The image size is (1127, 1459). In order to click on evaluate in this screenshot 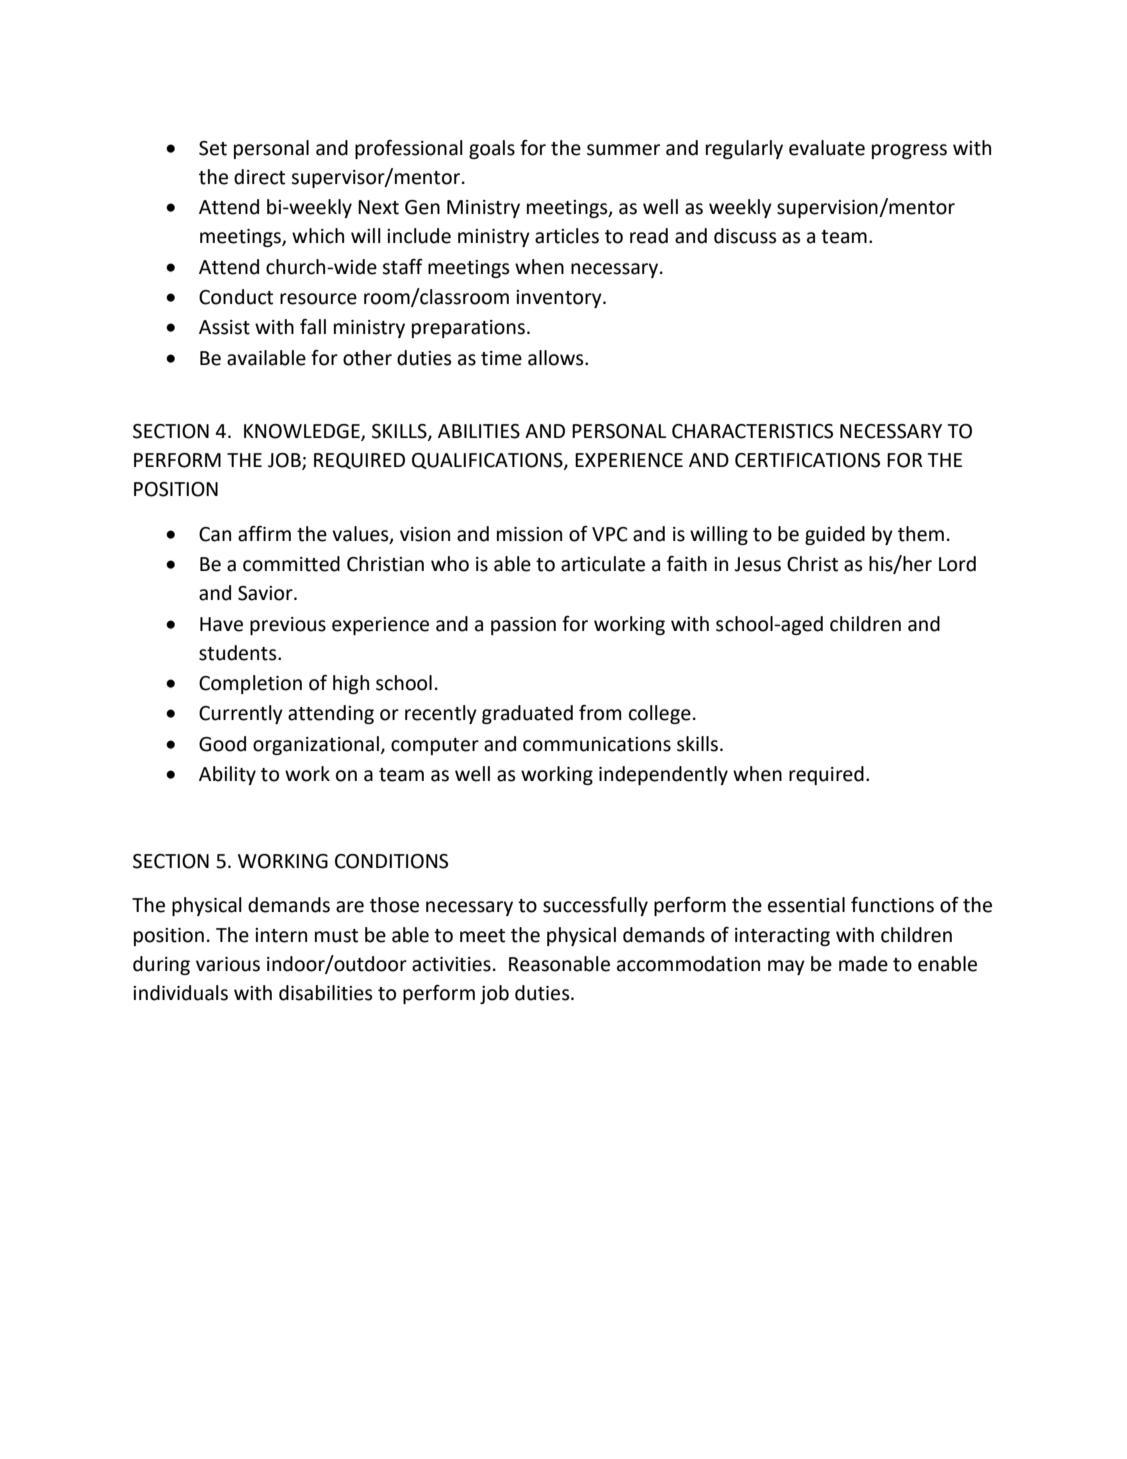, I will do `click(827, 148)`.
